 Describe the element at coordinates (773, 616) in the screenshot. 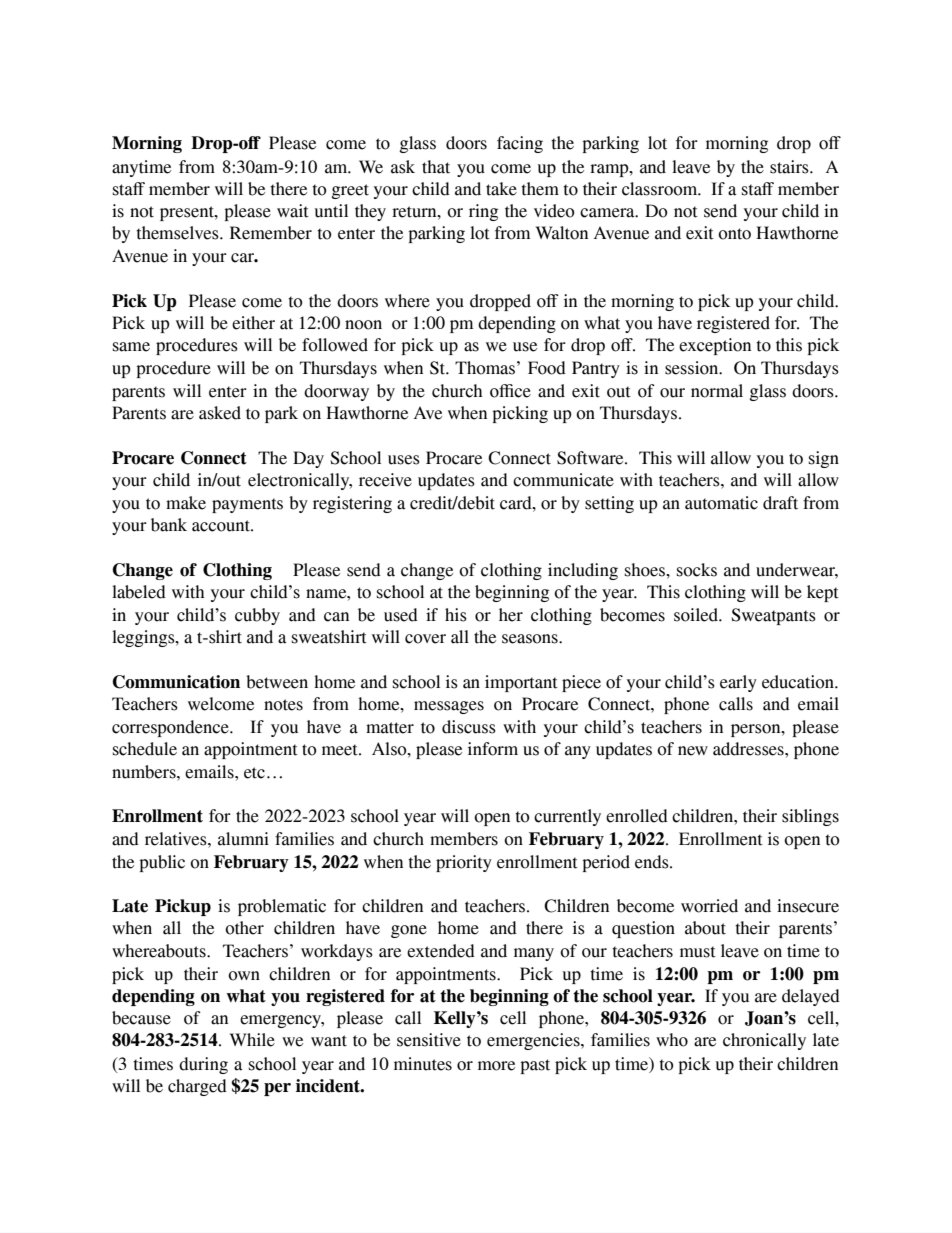

I see `Sweatpants` at that location.
